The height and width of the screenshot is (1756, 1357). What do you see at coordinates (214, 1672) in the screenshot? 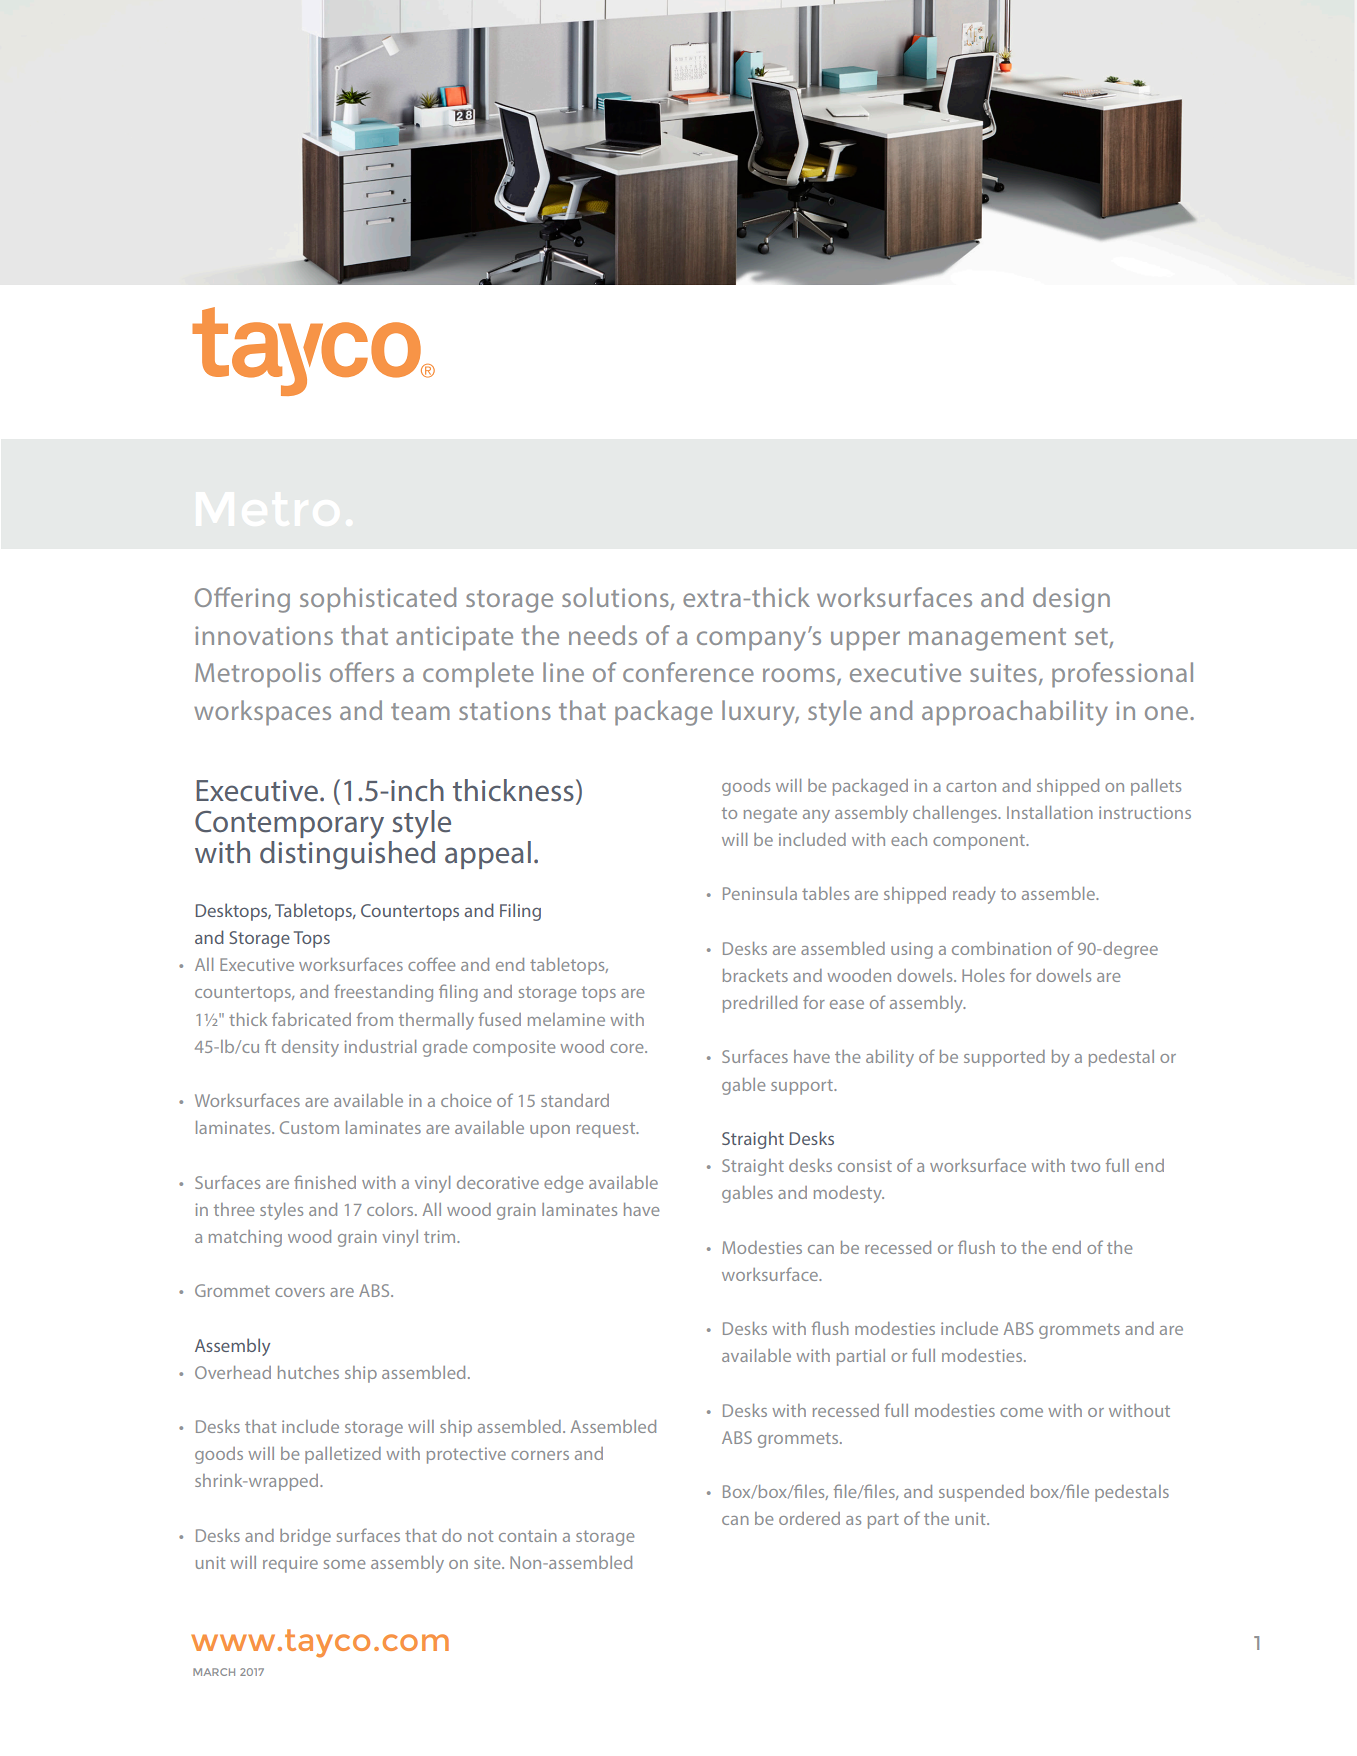
I see `MARCH` at bounding box center [214, 1672].
